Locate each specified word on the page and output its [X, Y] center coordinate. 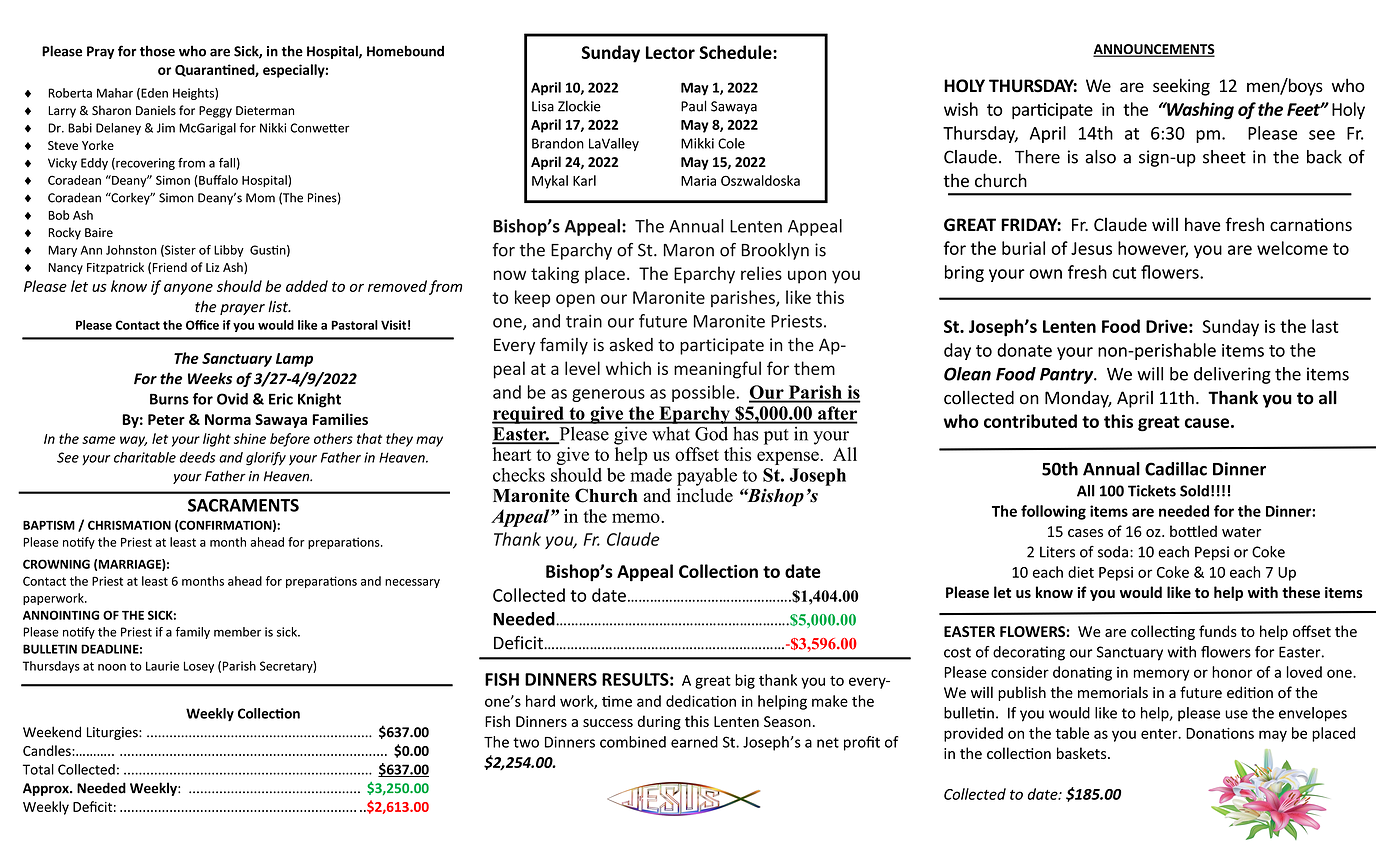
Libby [229, 251]
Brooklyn [775, 251]
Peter [166, 419]
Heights [194, 94]
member [237, 632]
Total [38, 769]
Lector [670, 52]
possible [704, 393]
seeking [1181, 87]
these [1301, 592]
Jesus [1091, 248]
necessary [412, 583]
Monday [1078, 399]
